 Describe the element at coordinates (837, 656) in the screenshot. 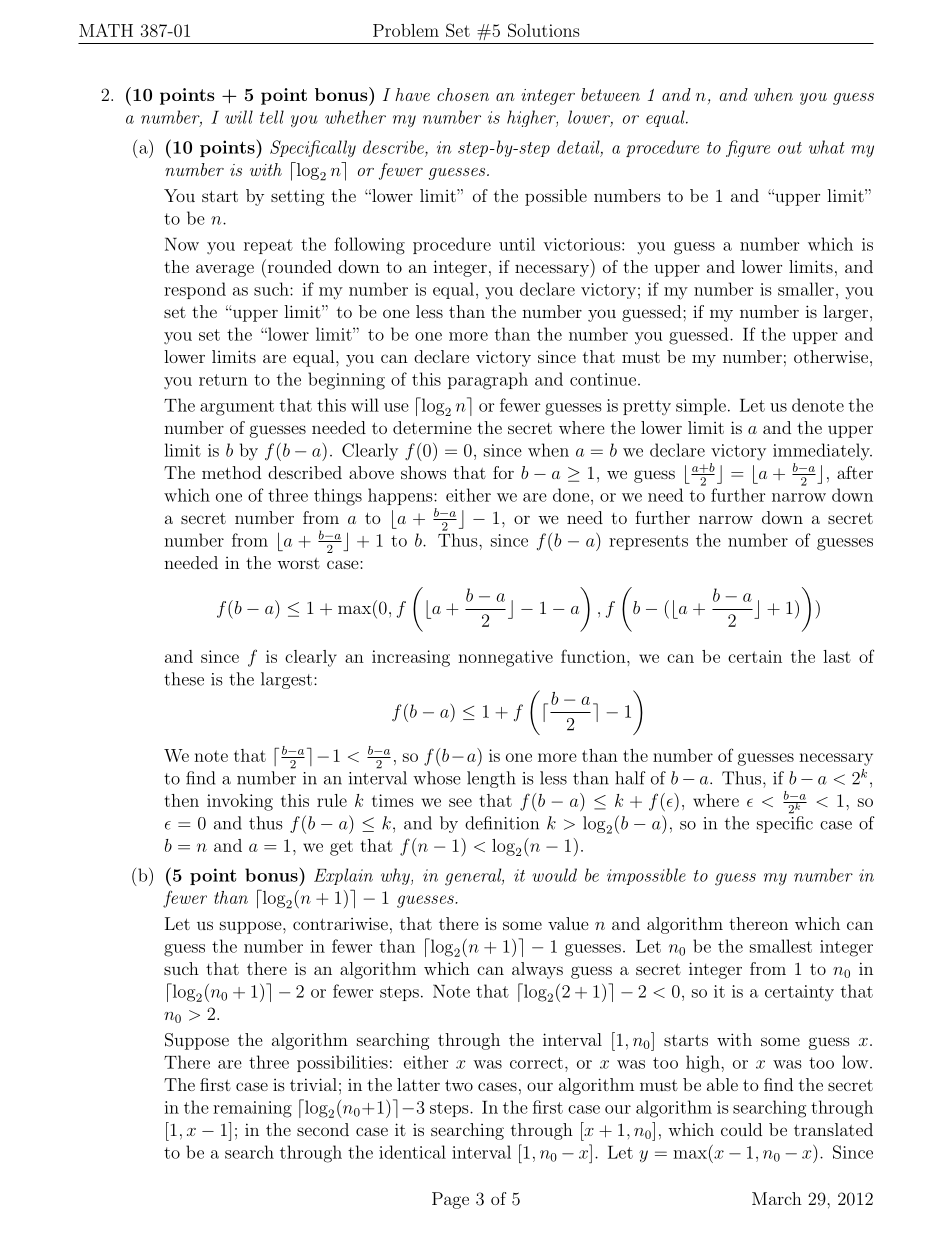

I see `last` at that location.
